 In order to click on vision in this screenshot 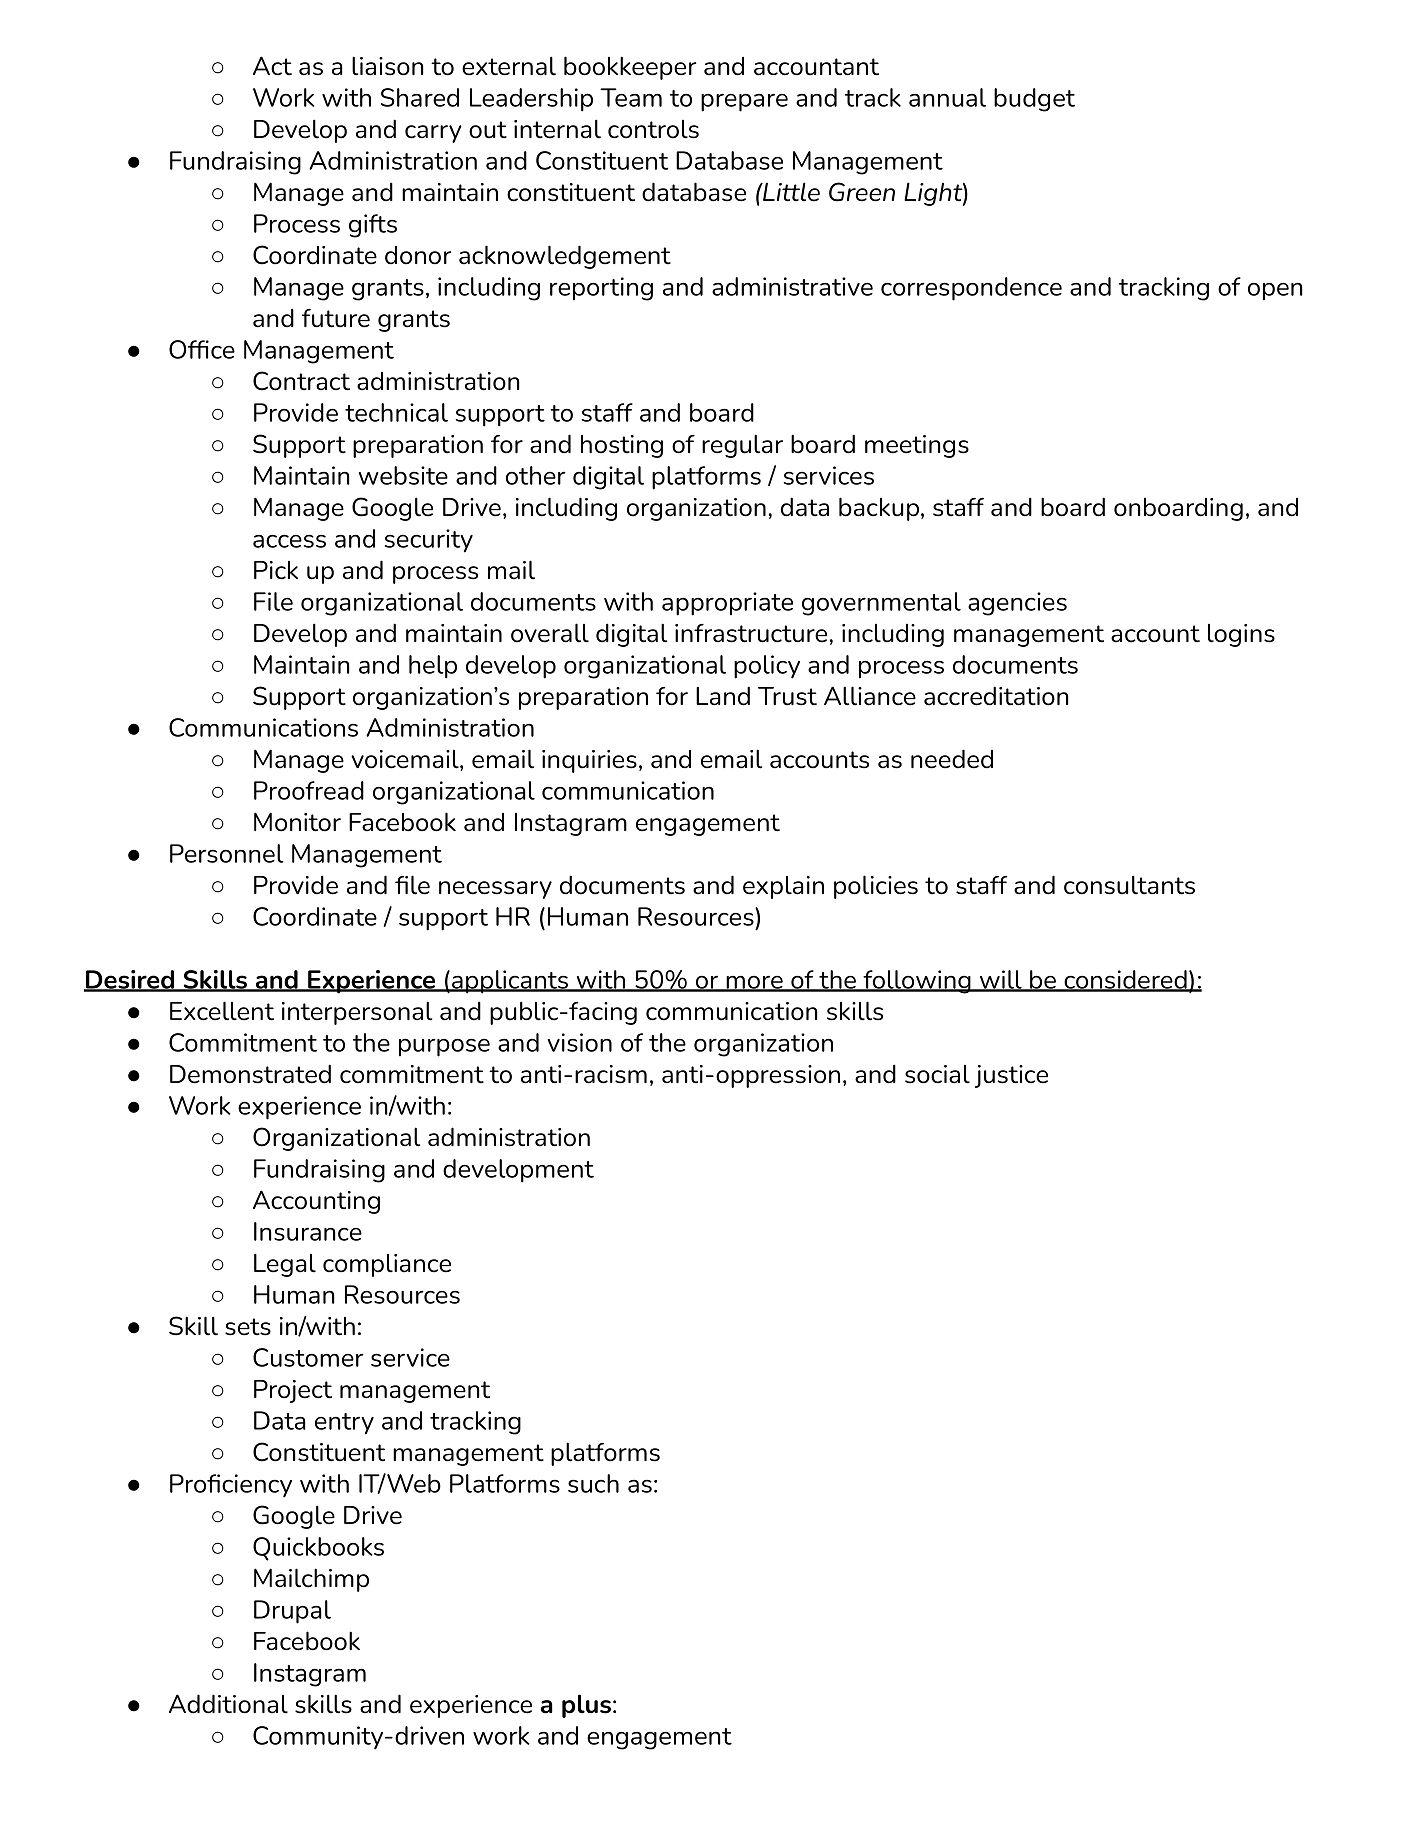, I will do `click(579, 1042)`.
